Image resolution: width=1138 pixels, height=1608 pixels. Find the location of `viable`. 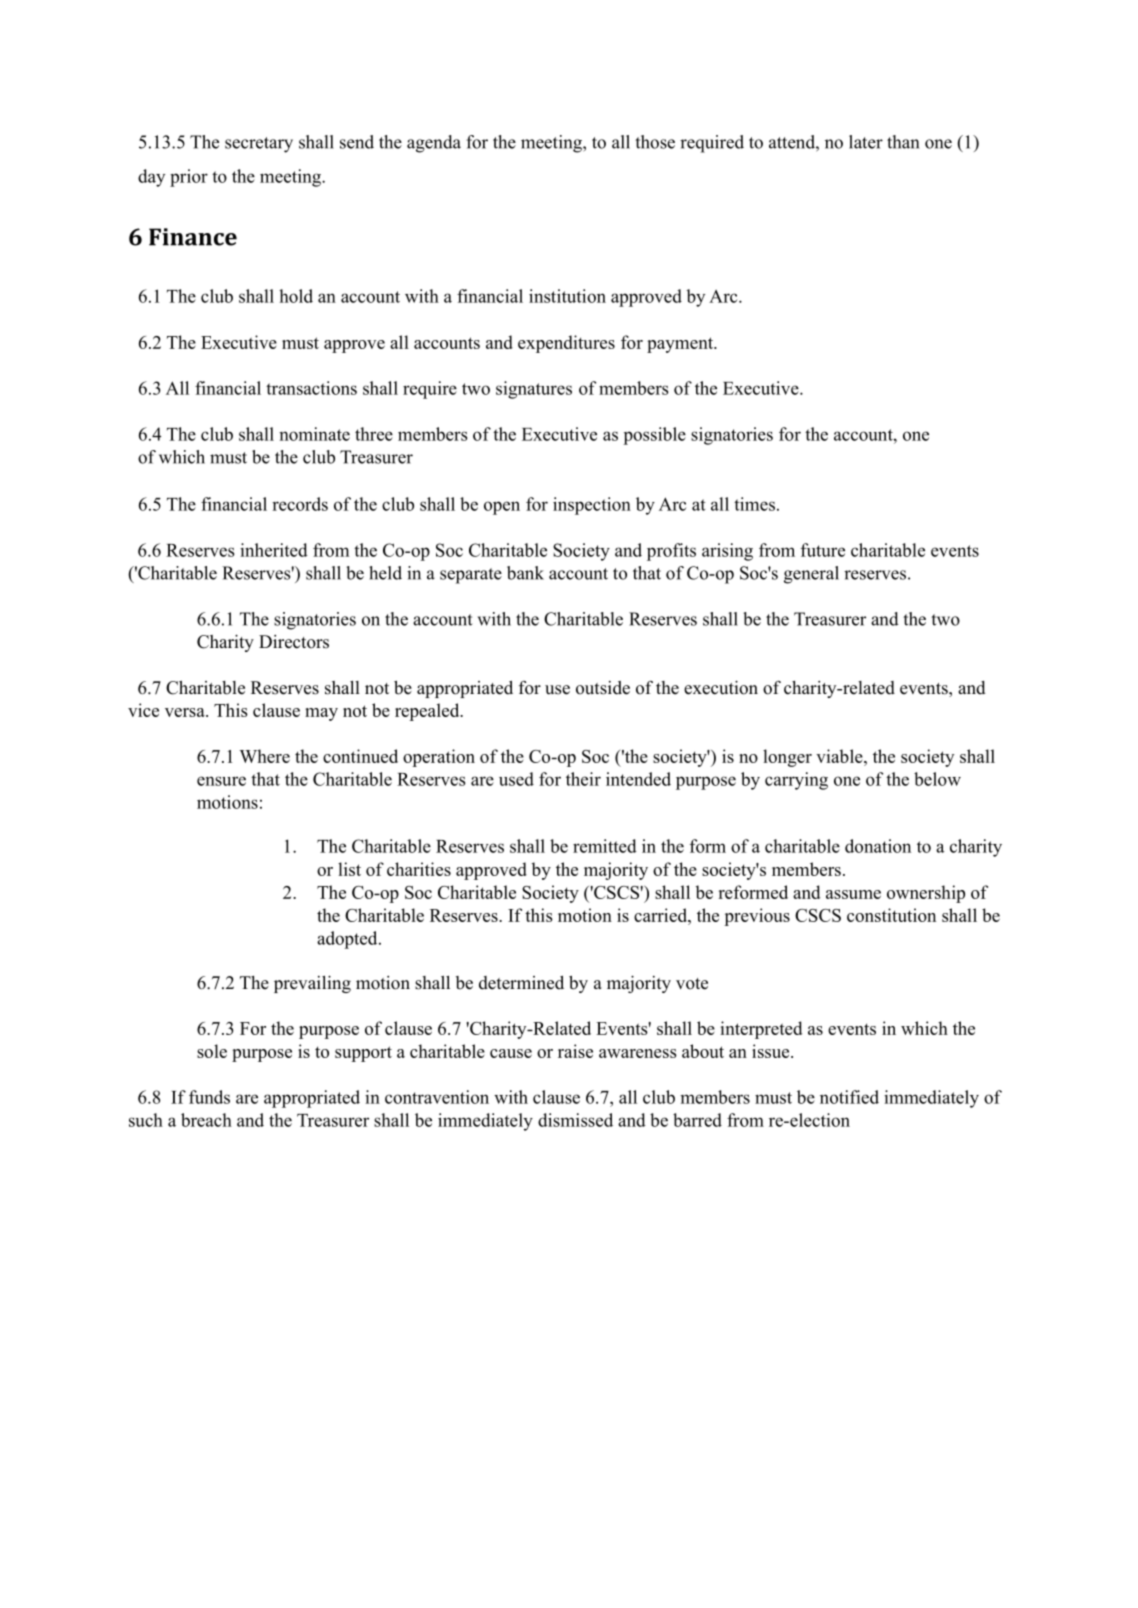

viable is located at coordinates (840, 756).
